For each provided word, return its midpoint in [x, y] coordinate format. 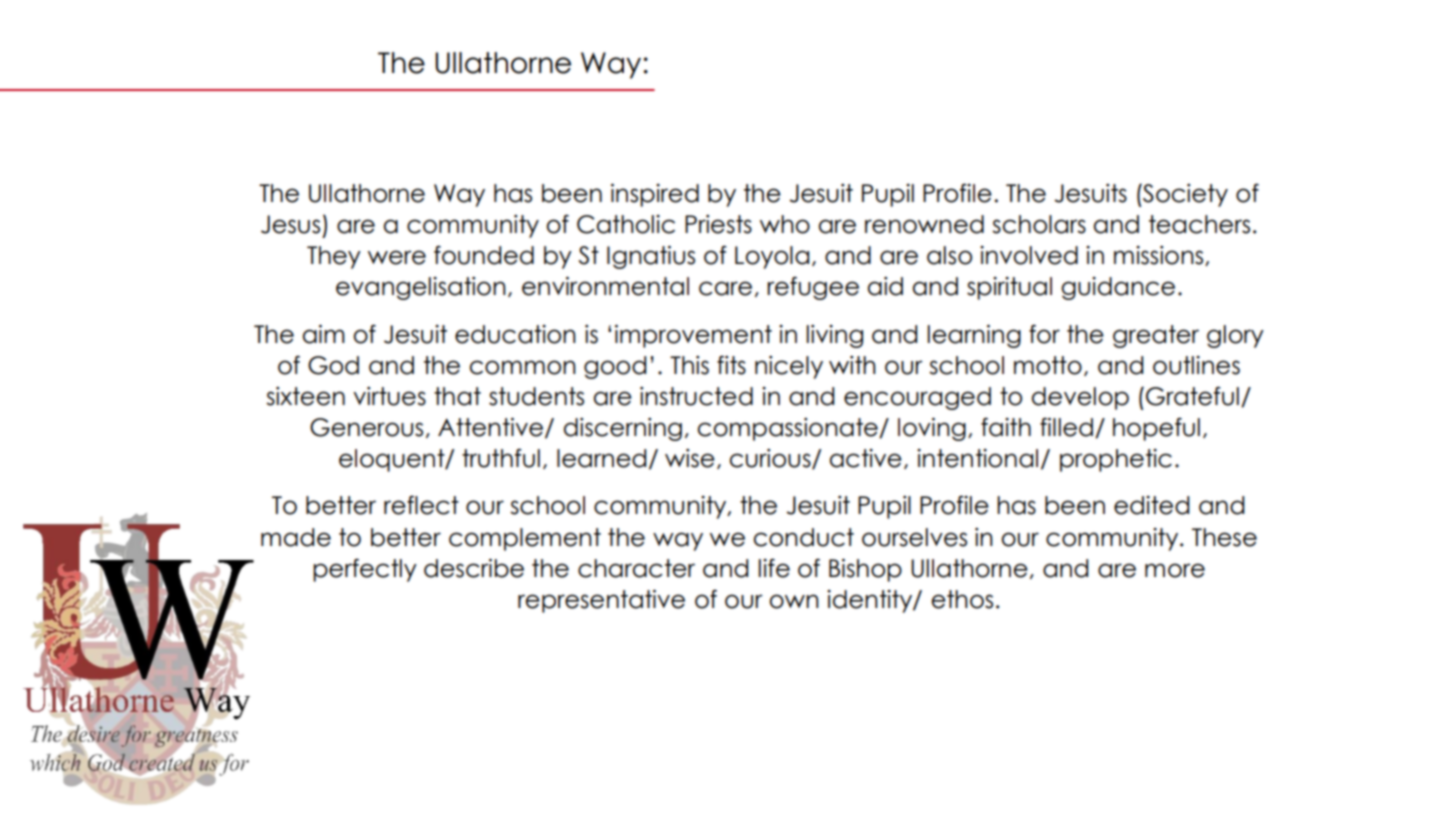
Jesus [290, 224]
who [785, 224]
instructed [696, 396]
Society [1184, 195]
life [774, 568]
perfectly [365, 570]
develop [1080, 398]
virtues [389, 396]
